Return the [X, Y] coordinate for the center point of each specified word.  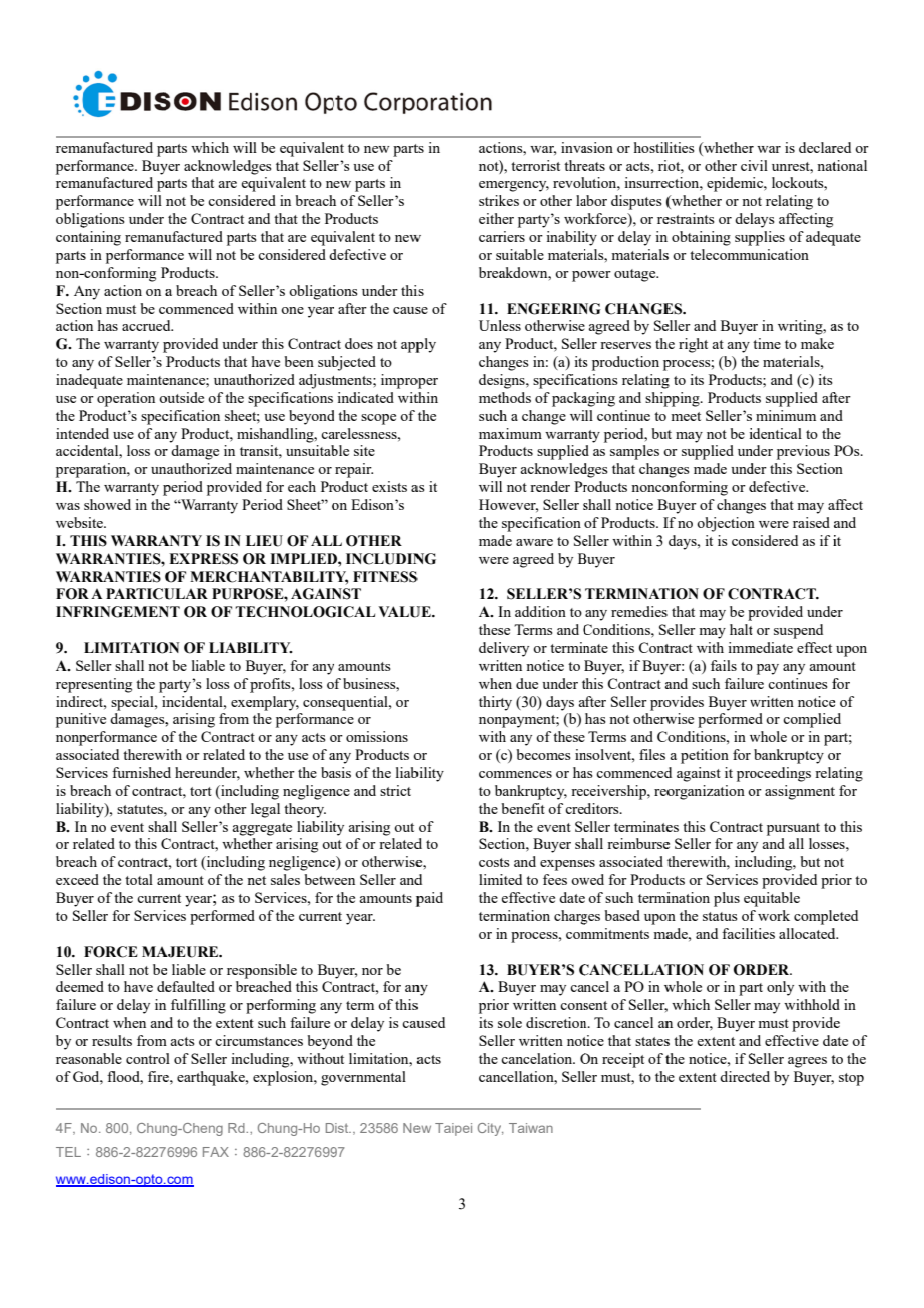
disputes [636, 202]
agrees [807, 1062]
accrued [147, 325]
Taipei [453, 1129]
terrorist [535, 165]
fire [159, 1076]
